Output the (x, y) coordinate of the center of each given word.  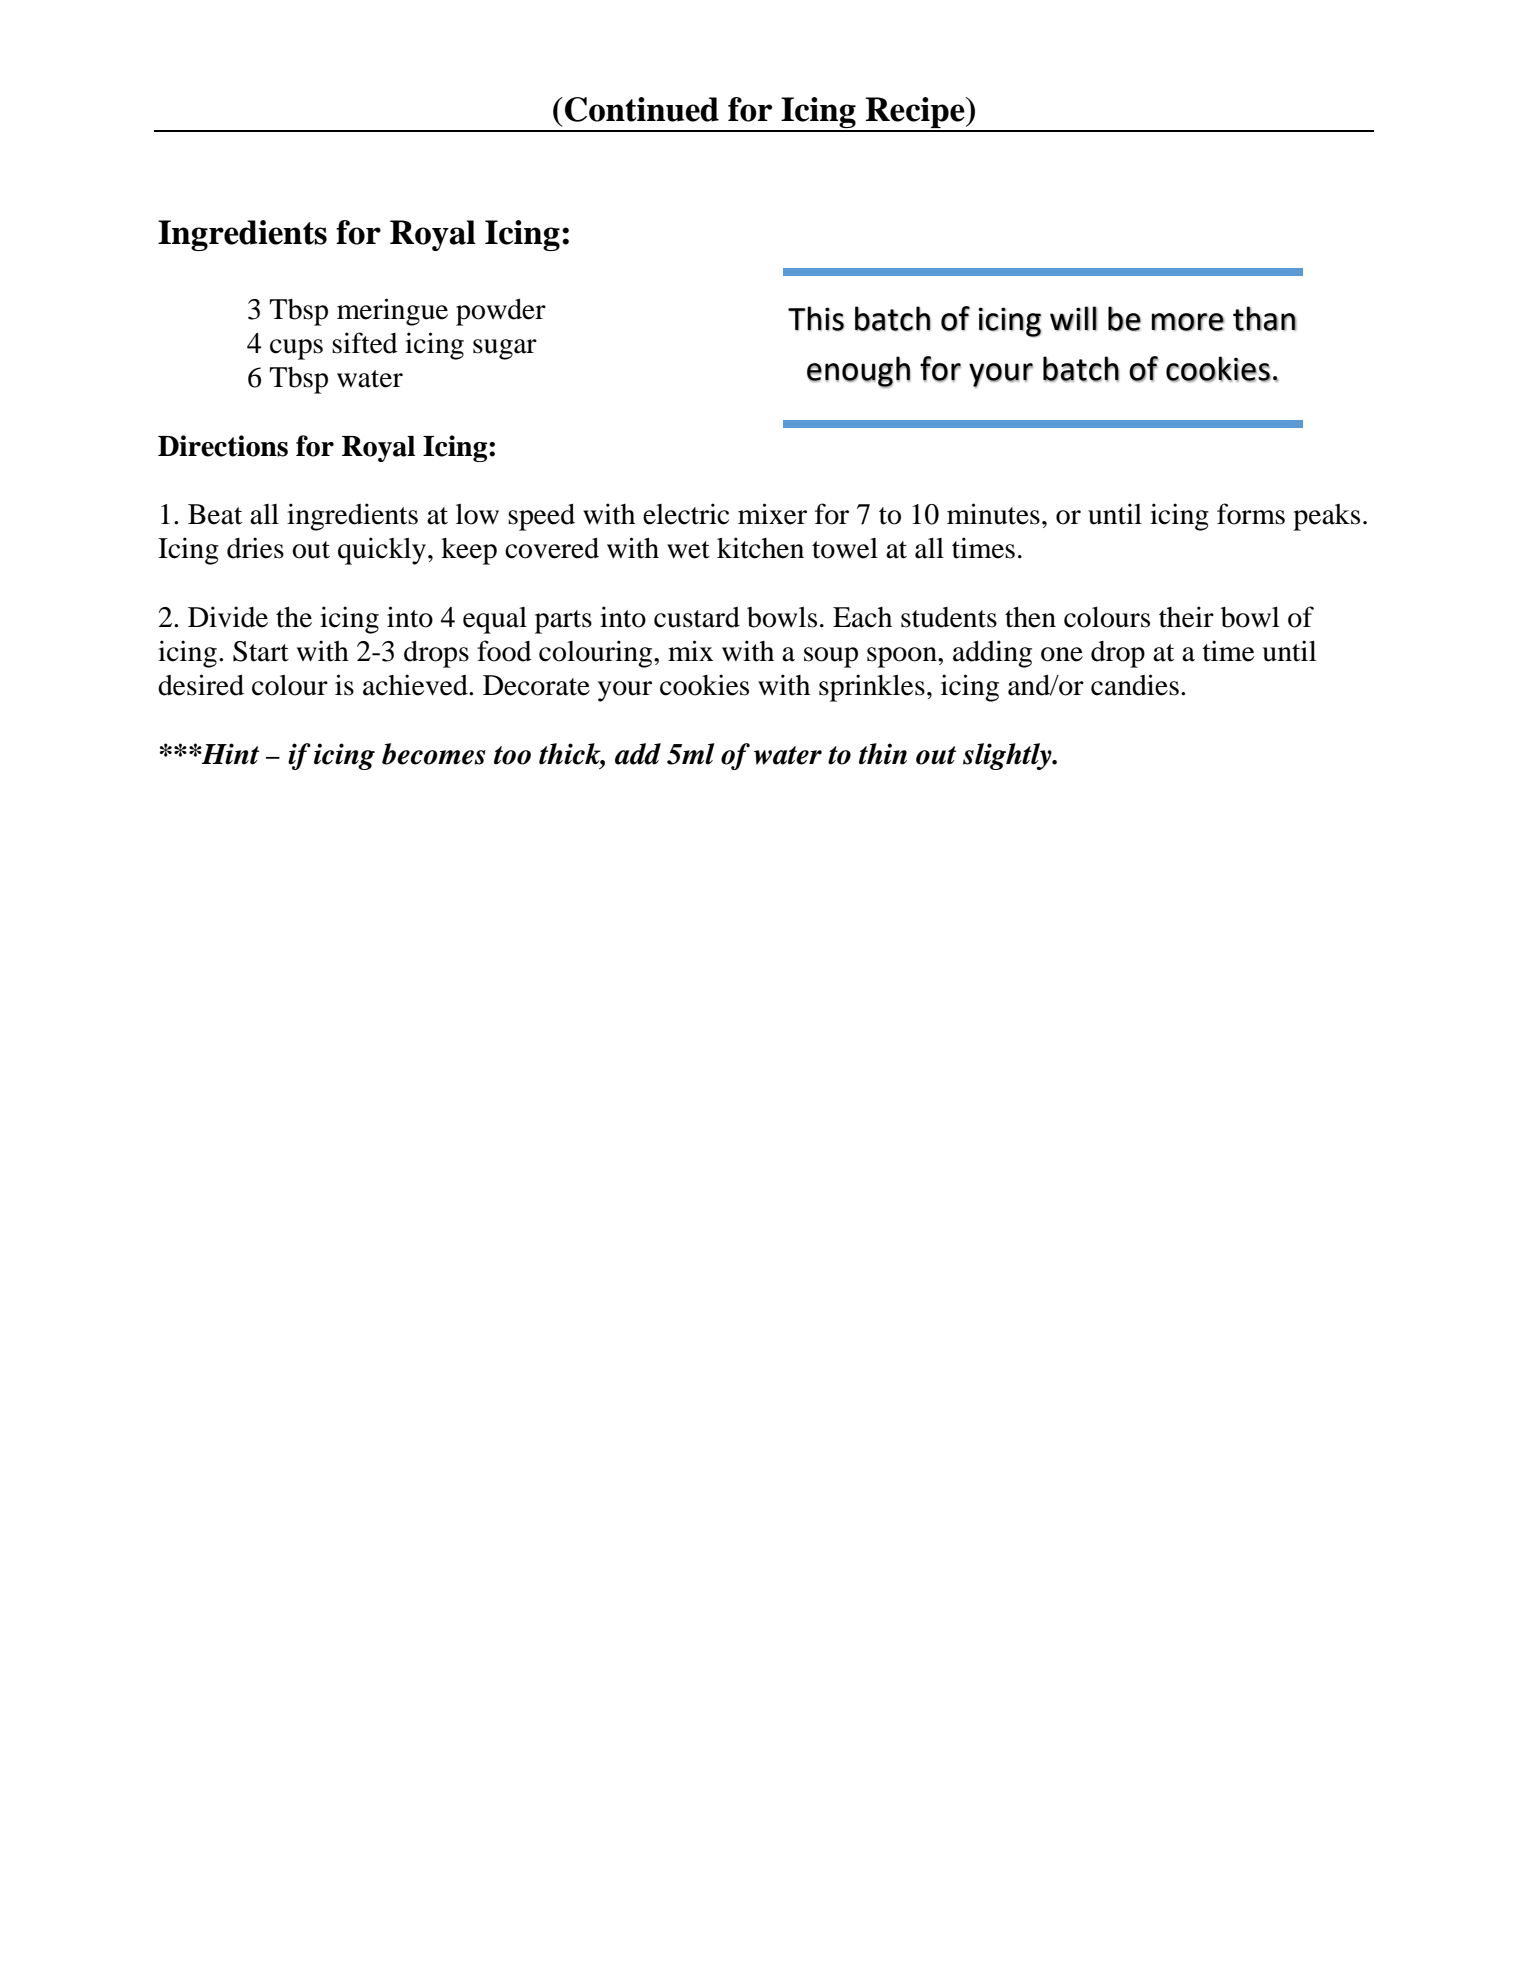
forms (1251, 514)
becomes (434, 754)
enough (859, 372)
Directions (223, 446)
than (1264, 318)
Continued (642, 109)
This (816, 318)
